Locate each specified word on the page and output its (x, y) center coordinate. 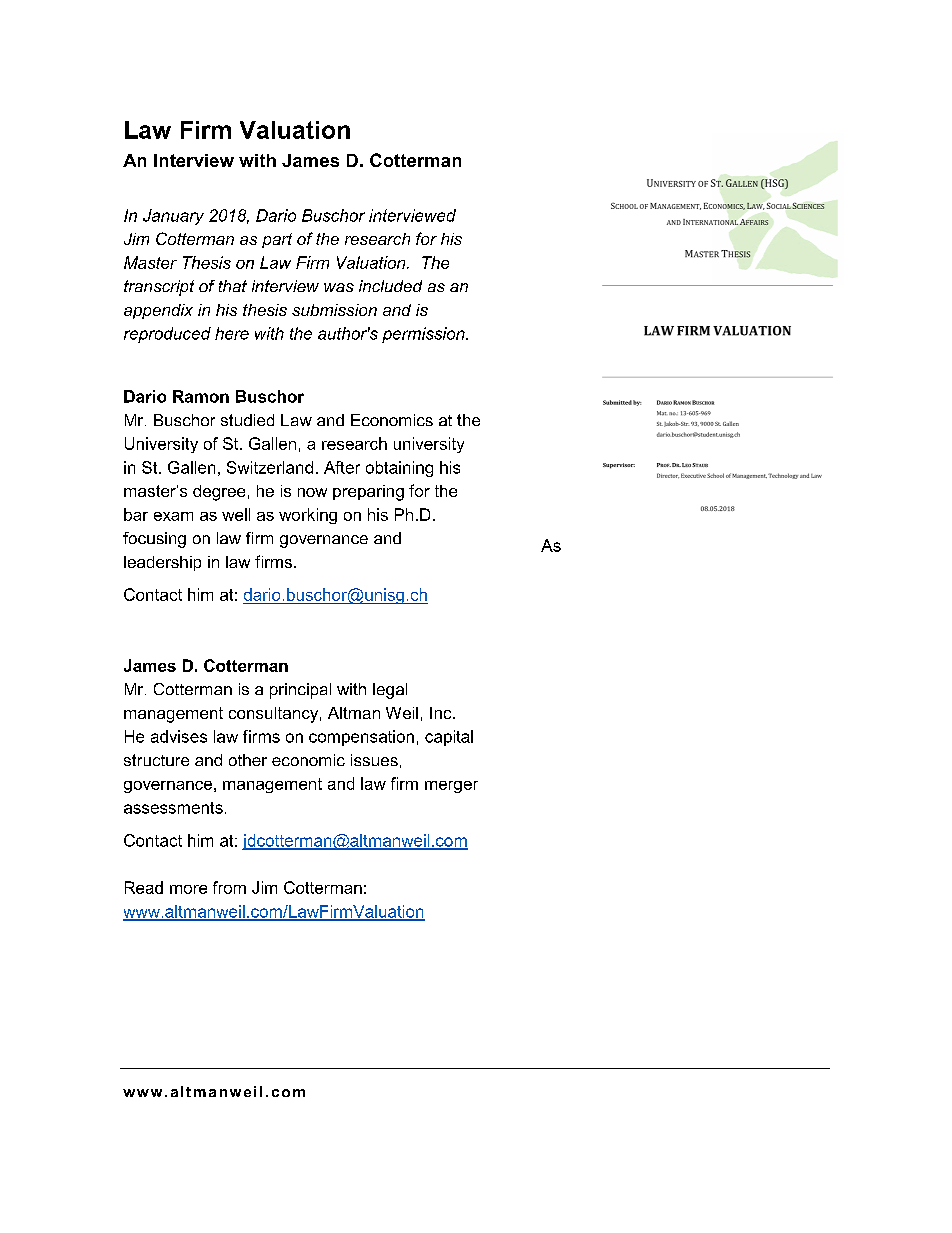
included (390, 286)
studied (247, 420)
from (229, 887)
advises (179, 736)
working (308, 516)
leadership (162, 563)
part (277, 240)
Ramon (201, 396)
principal (300, 691)
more (188, 889)
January (173, 217)
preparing (368, 493)
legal (390, 691)
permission (424, 335)
